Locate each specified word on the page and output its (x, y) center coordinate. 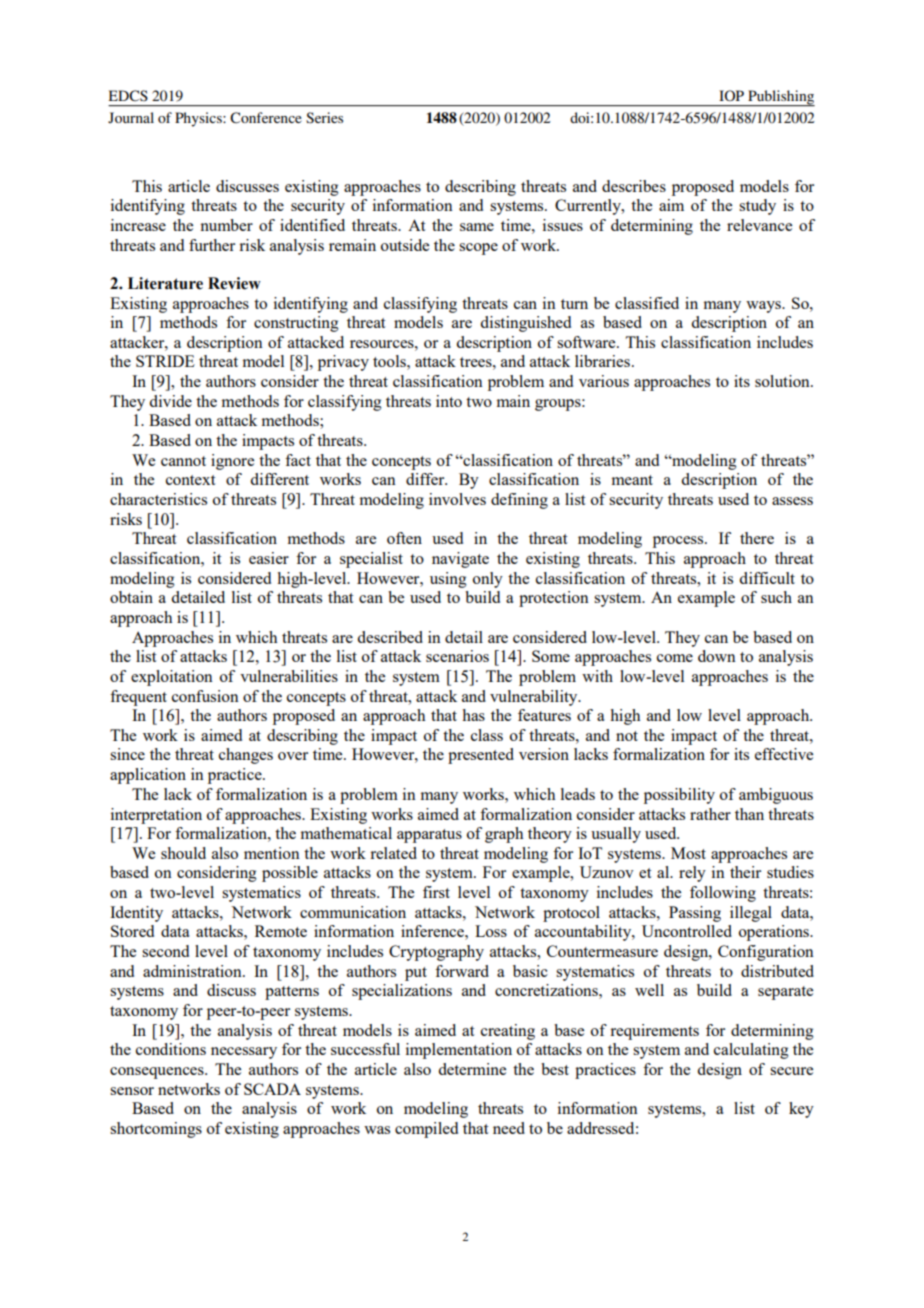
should (183, 853)
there (757, 538)
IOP (731, 95)
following (723, 894)
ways (764, 307)
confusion (205, 696)
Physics (199, 119)
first (436, 892)
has (473, 715)
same (477, 227)
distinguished (525, 324)
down (717, 656)
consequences (158, 1073)
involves (457, 499)
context (190, 480)
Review (234, 283)
